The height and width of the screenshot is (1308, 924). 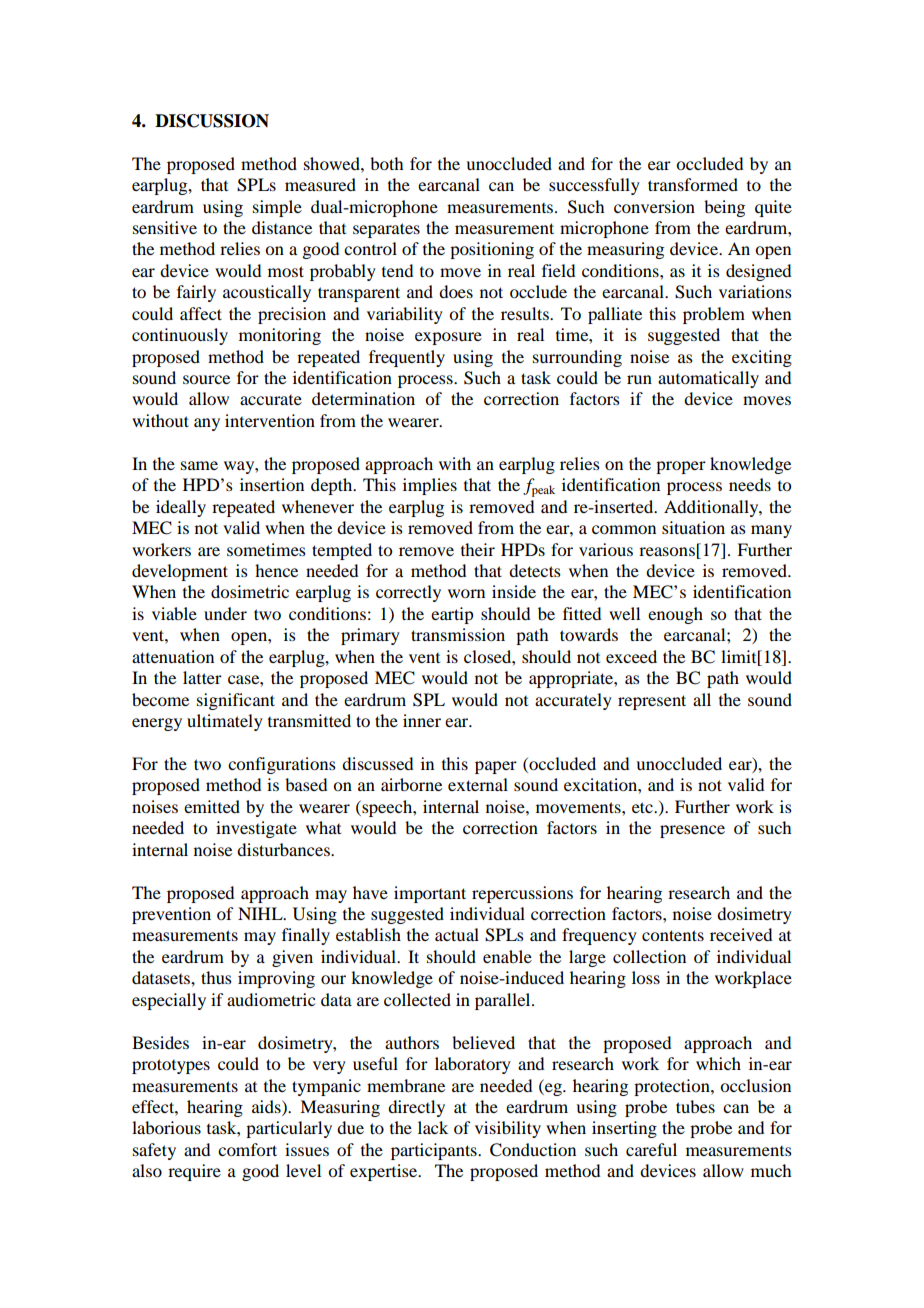 What do you see at coordinates (212, 121) in the screenshot?
I see `DISCUSSION` at bounding box center [212, 121].
